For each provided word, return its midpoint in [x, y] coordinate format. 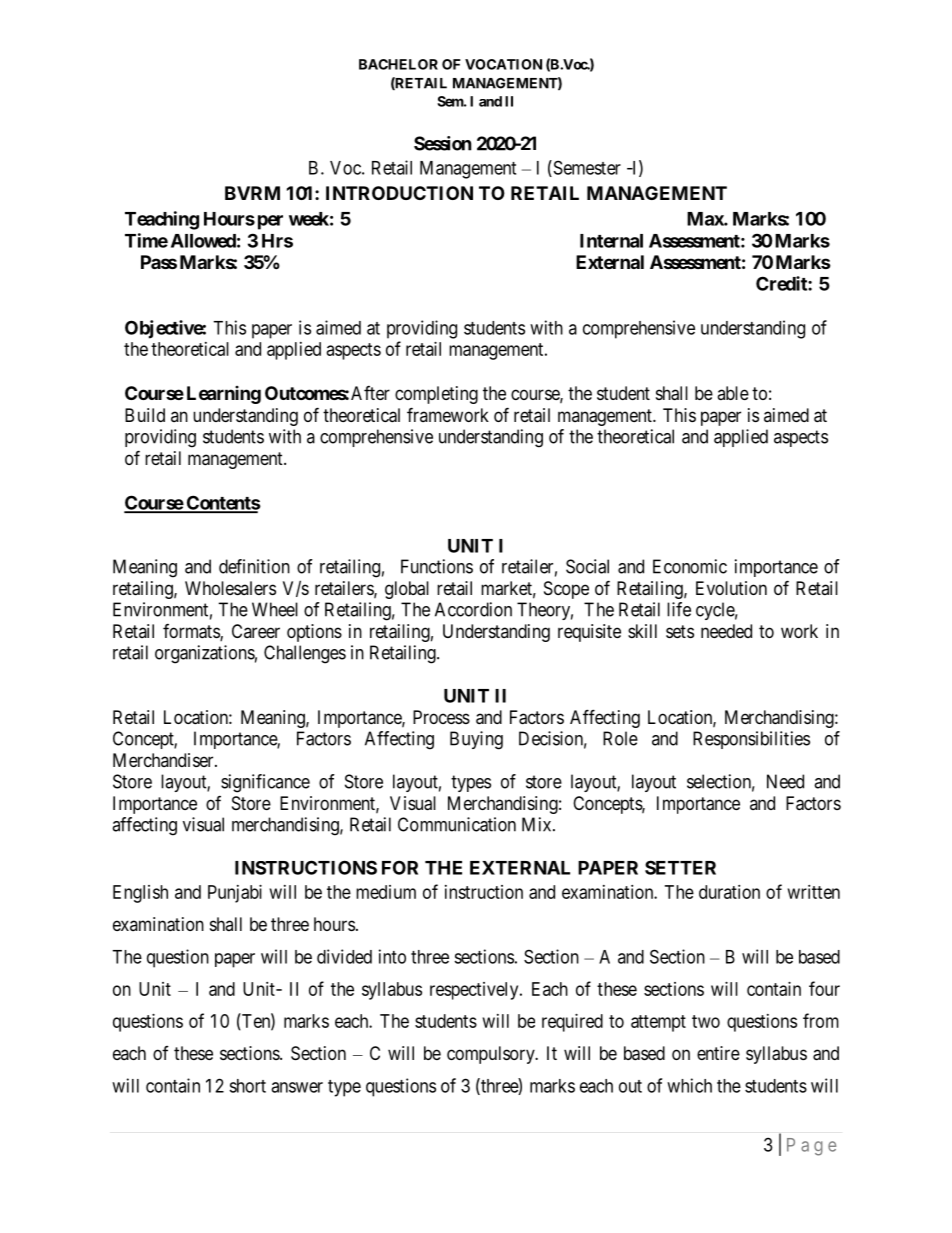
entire [718, 1053]
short [247, 1086]
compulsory [492, 1055]
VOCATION [503, 64]
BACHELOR [398, 64]
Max [706, 219]
